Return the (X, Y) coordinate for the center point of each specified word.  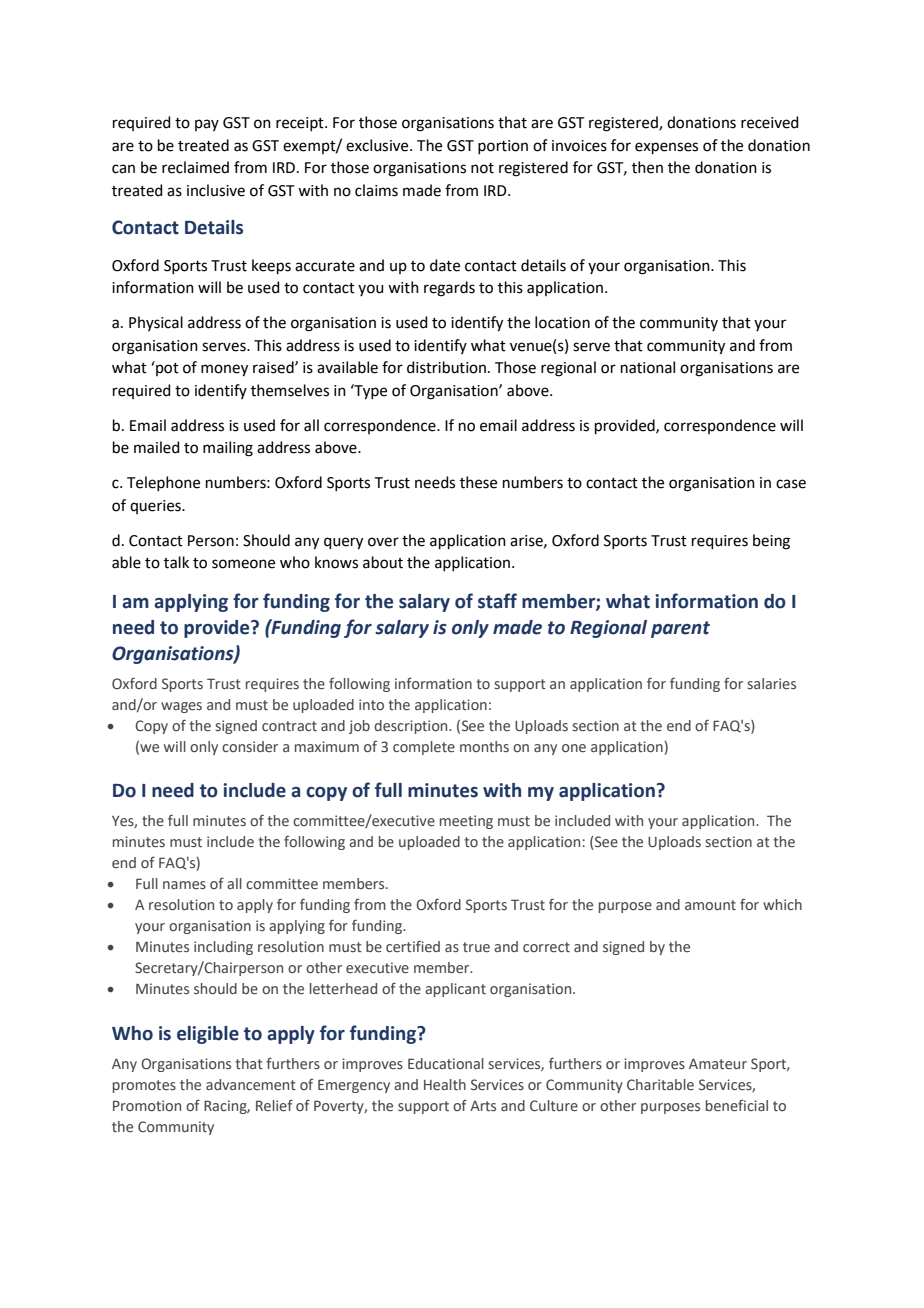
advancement (251, 1084)
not (482, 168)
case (791, 484)
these (478, 482)
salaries (771, 683)
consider (250, 746)
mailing (228, 449)
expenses (666, 148)
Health (445, 1084)
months (484, 746)
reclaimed (195, 167)
